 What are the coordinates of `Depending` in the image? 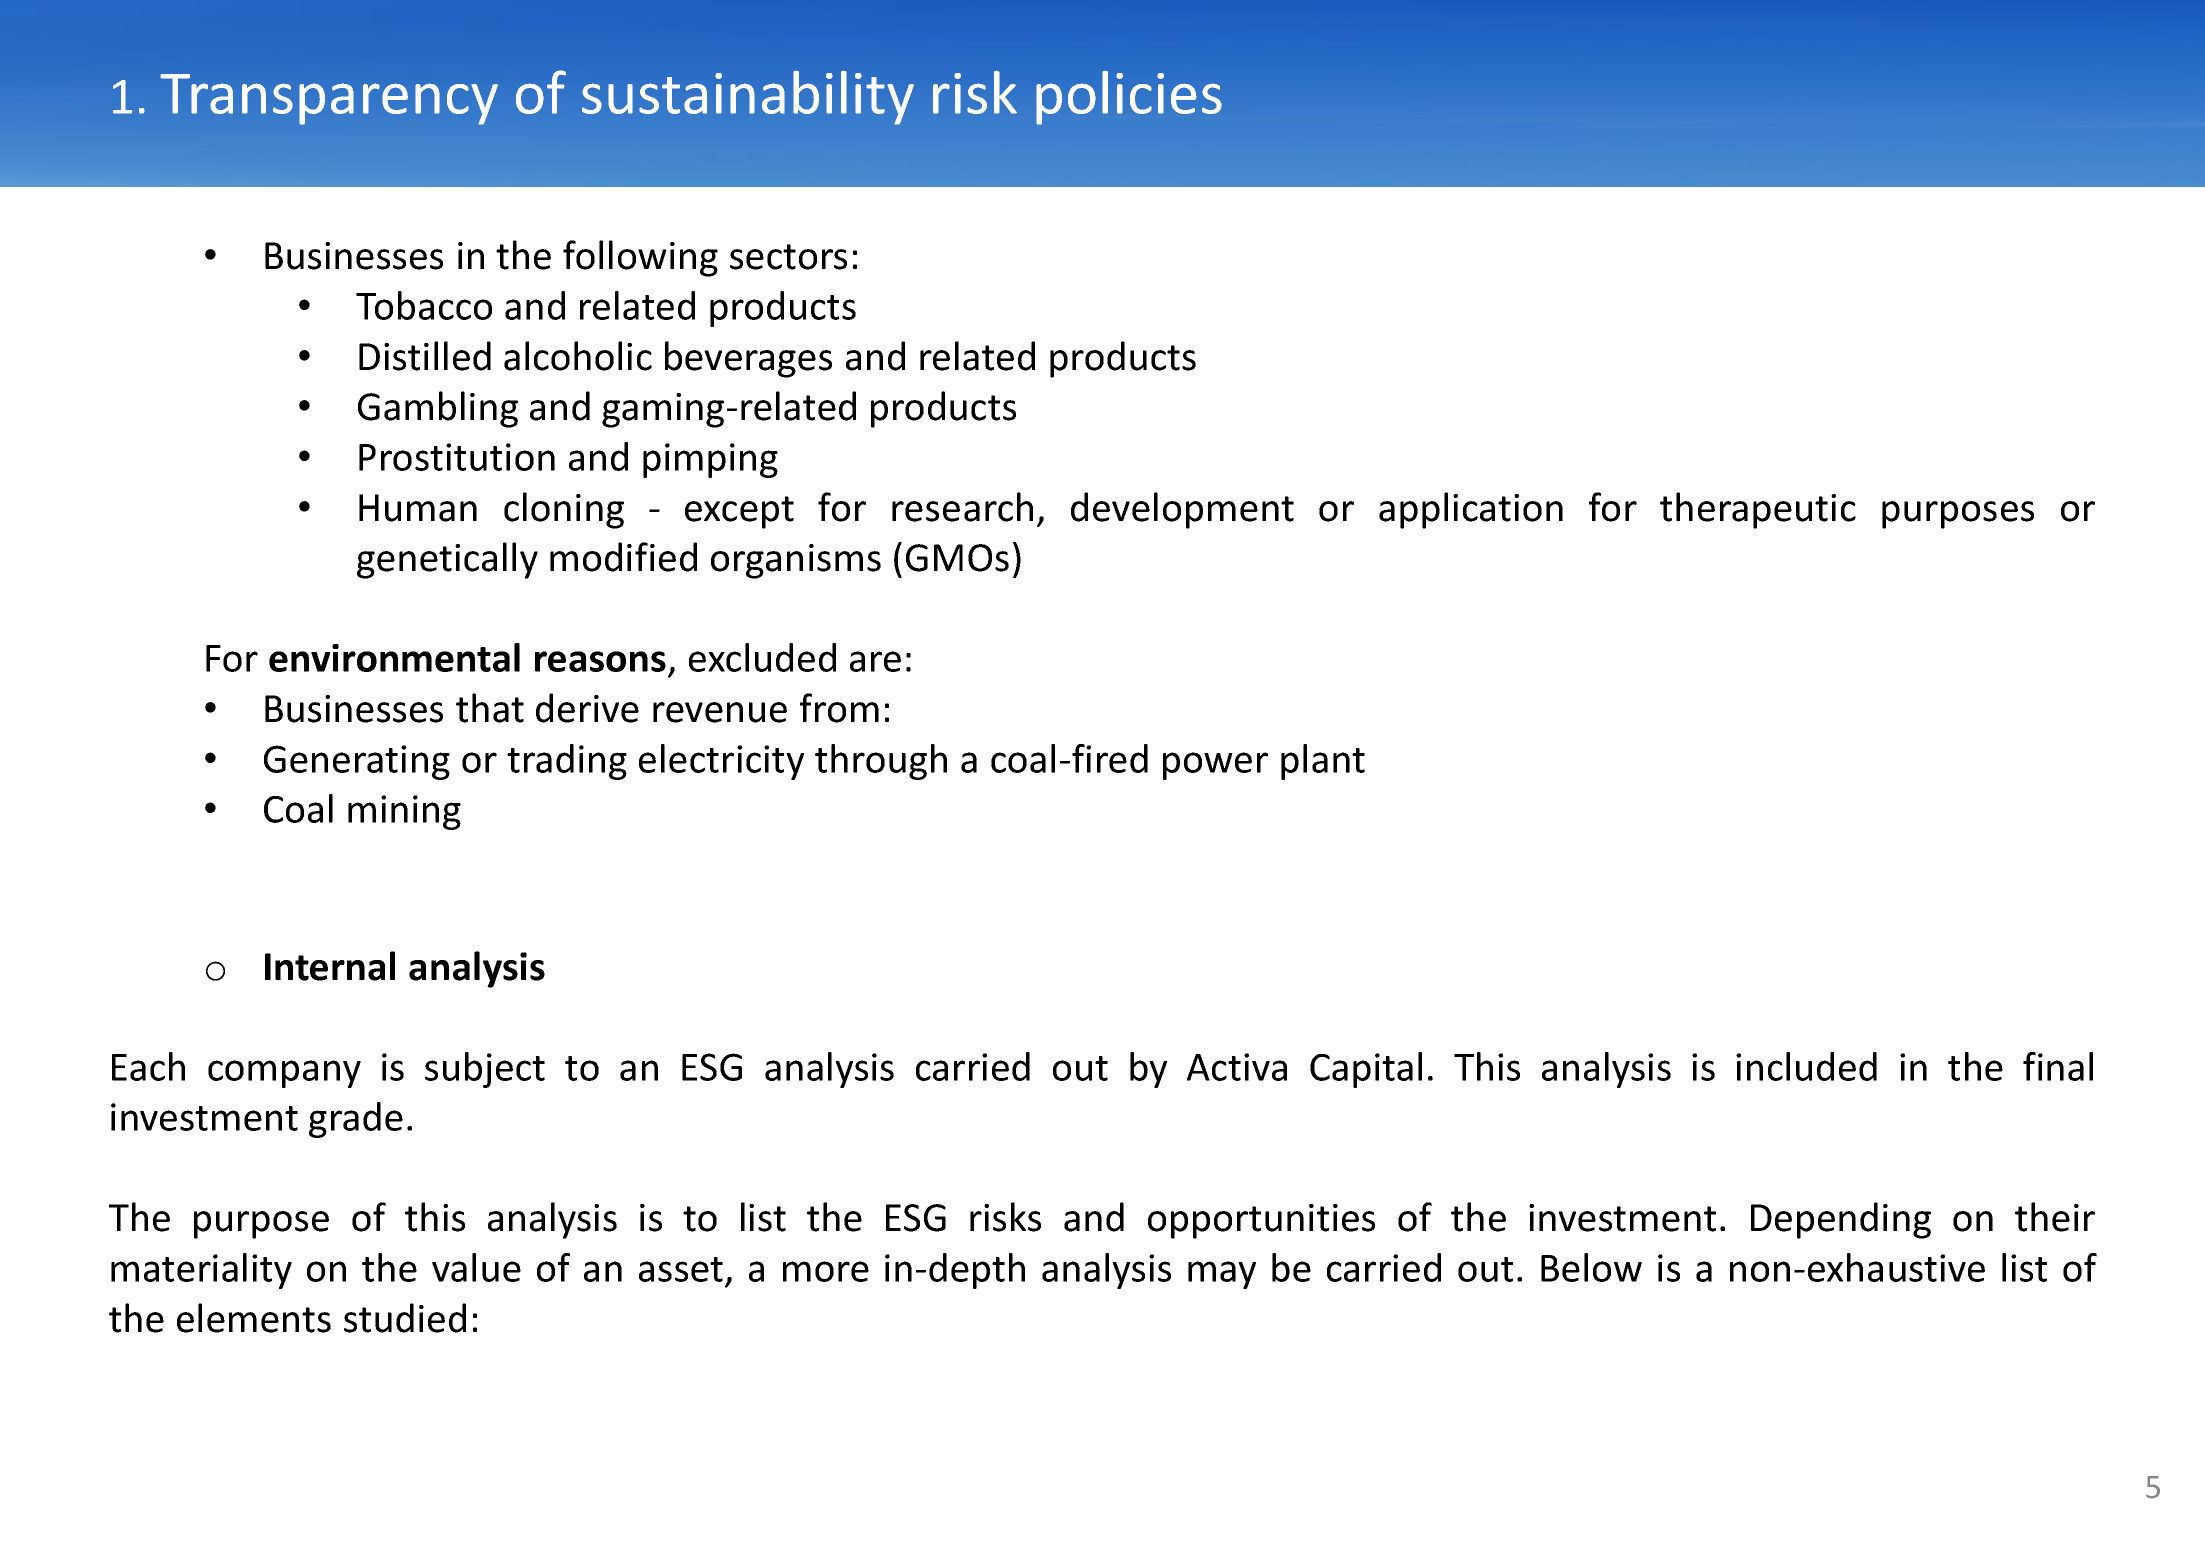 It's located at (1841, 1220).
